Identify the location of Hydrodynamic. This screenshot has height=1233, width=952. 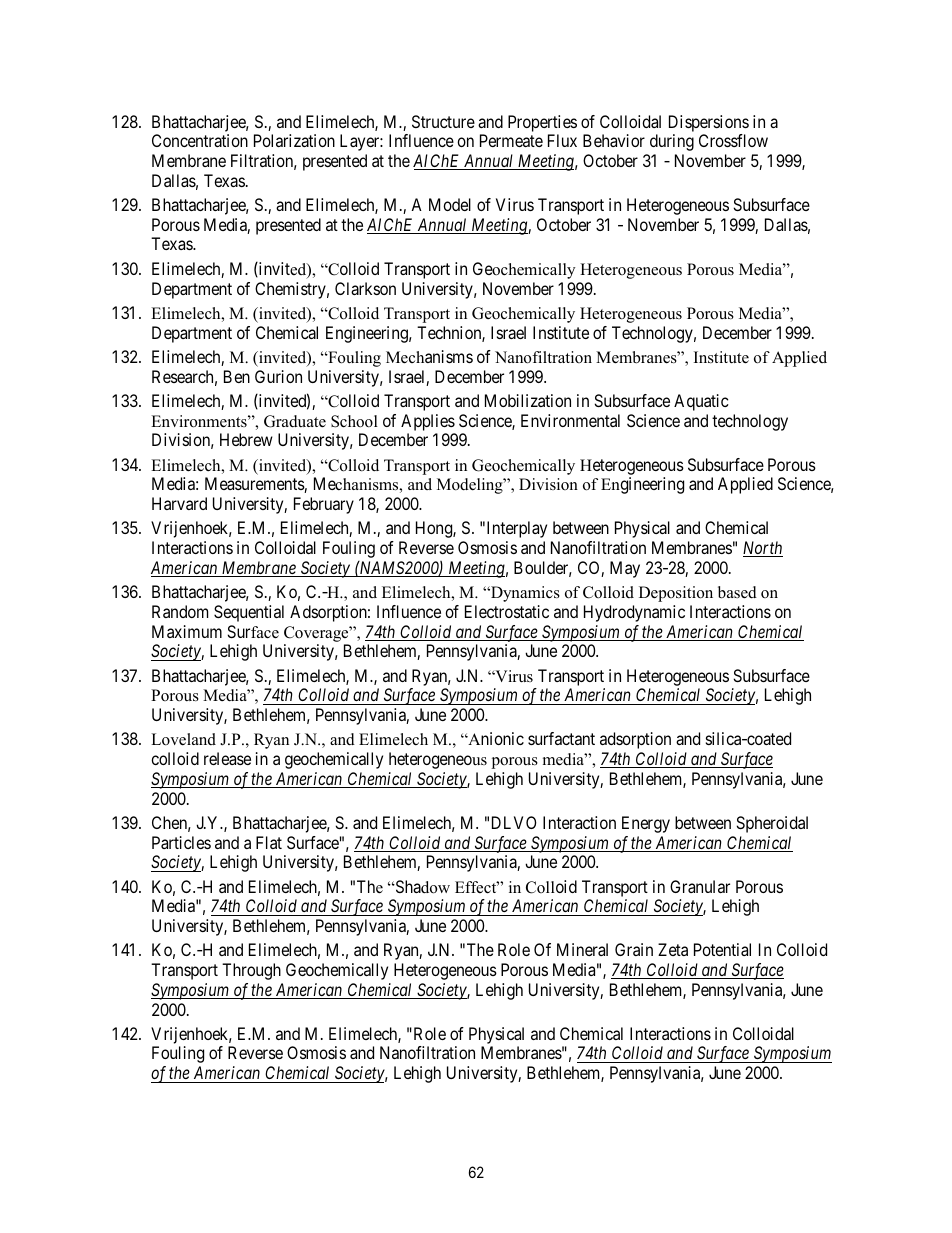
(634, 613).
